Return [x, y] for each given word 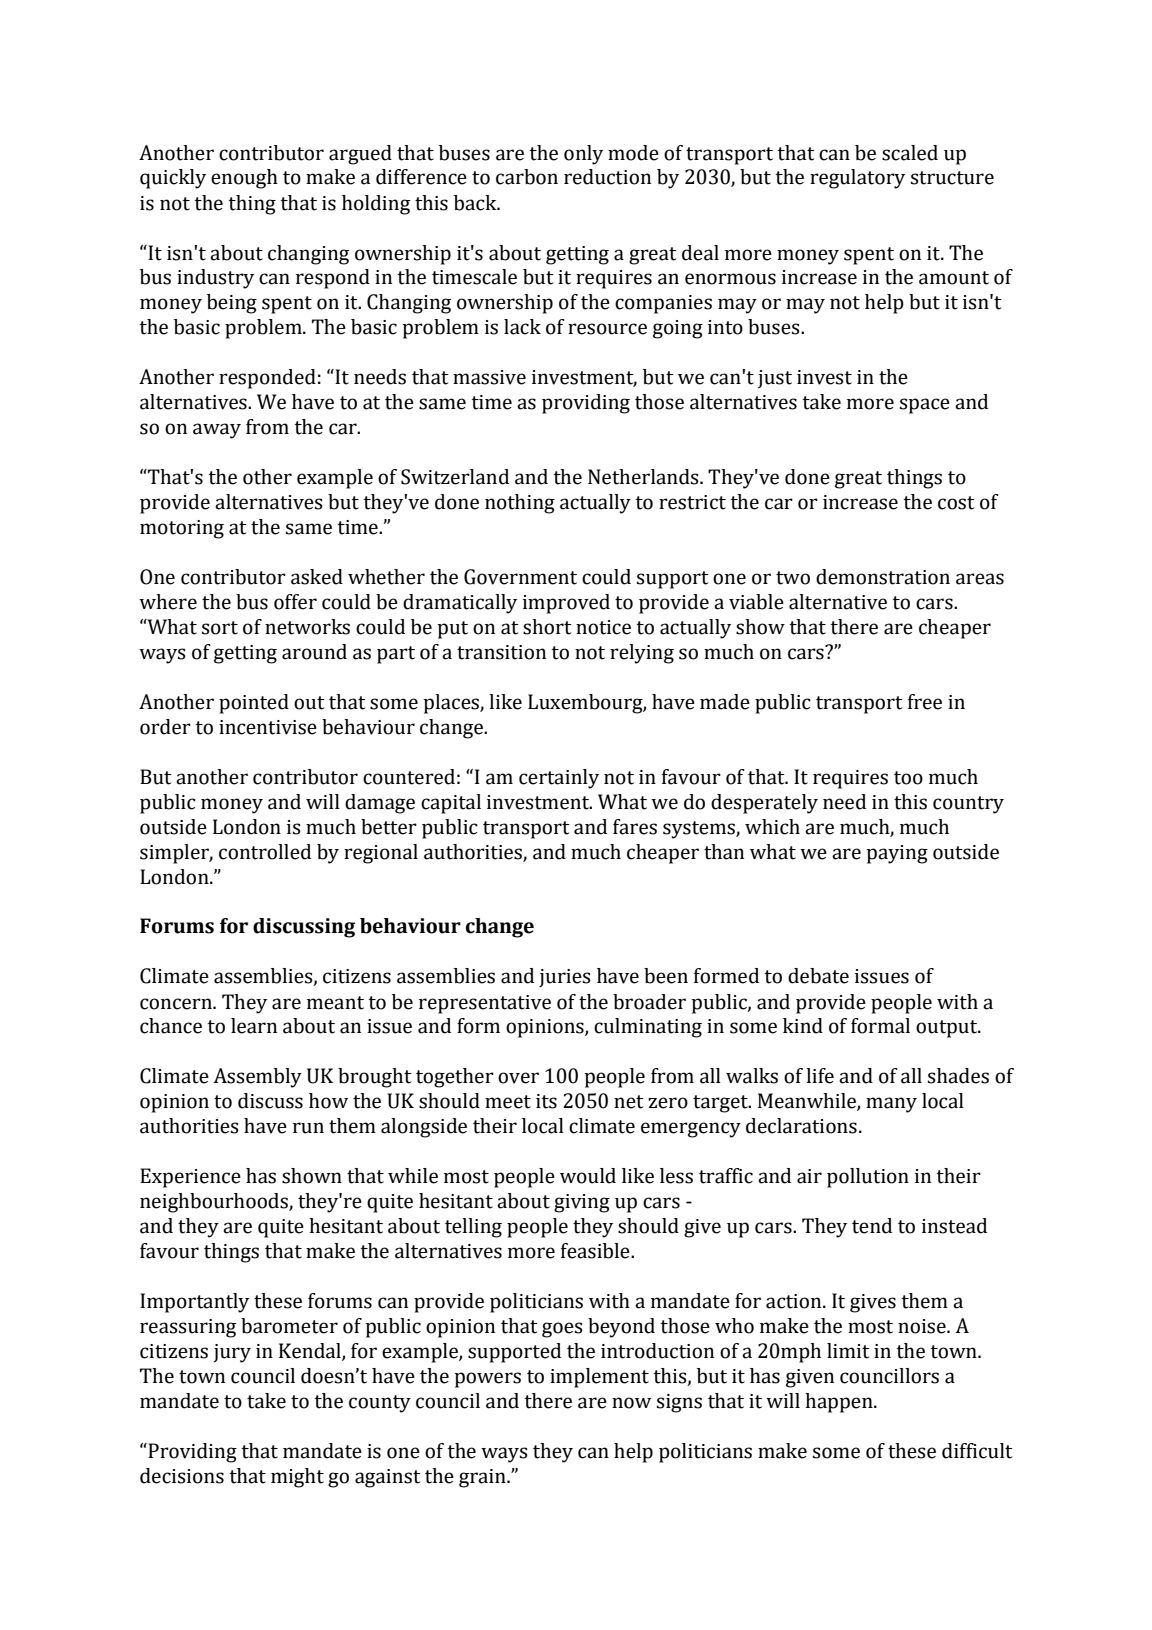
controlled [265, 852]
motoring [182, 529]
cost [956, 503]
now [631, 1403]
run [308, 1128]
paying [897, 854]
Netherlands [644, 477]
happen [840, 1403]
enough [244, 179]
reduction [607, 177]
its [546, 1101]
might [297, 1478]
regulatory [857, 179]
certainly [559, 779]
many [891, 1105]
